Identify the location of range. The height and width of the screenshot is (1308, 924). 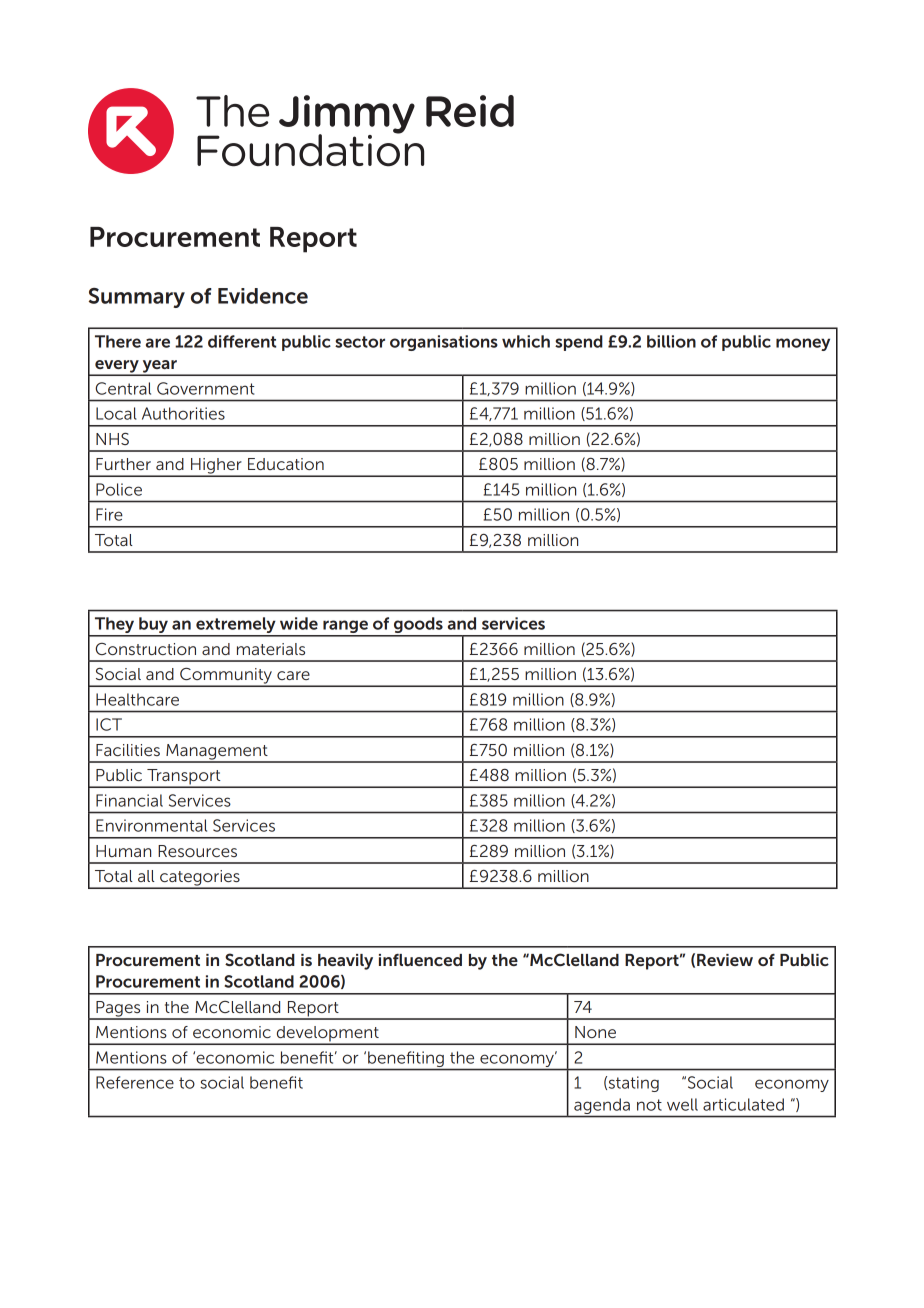
(345, 628).
